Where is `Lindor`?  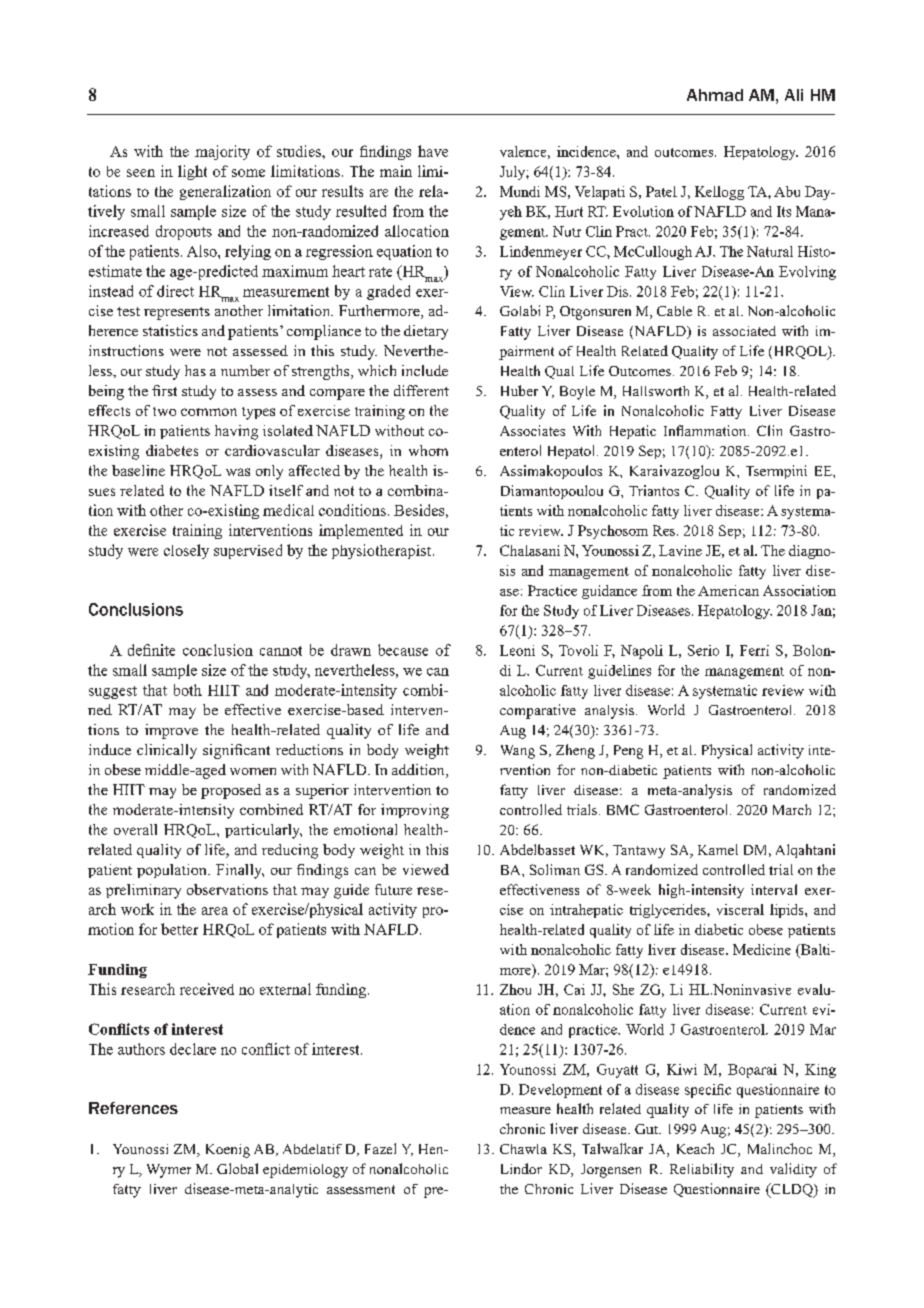 Lindor is located at coordinates (521, 1168).
